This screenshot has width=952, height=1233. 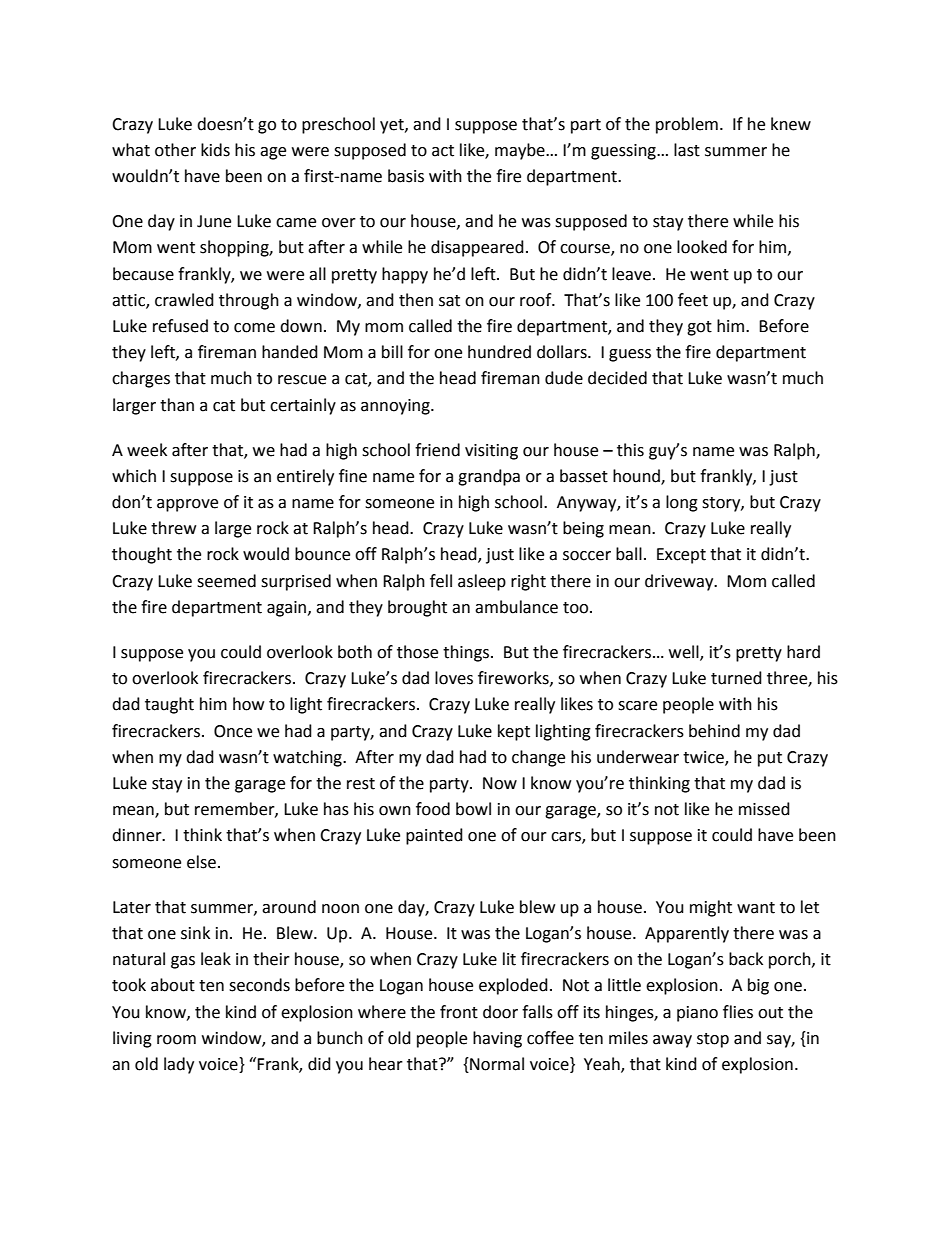 What do you see at coordinates (713, 1040) in the screenshot?
I see `stop` at bounding box center [713, 1040].
